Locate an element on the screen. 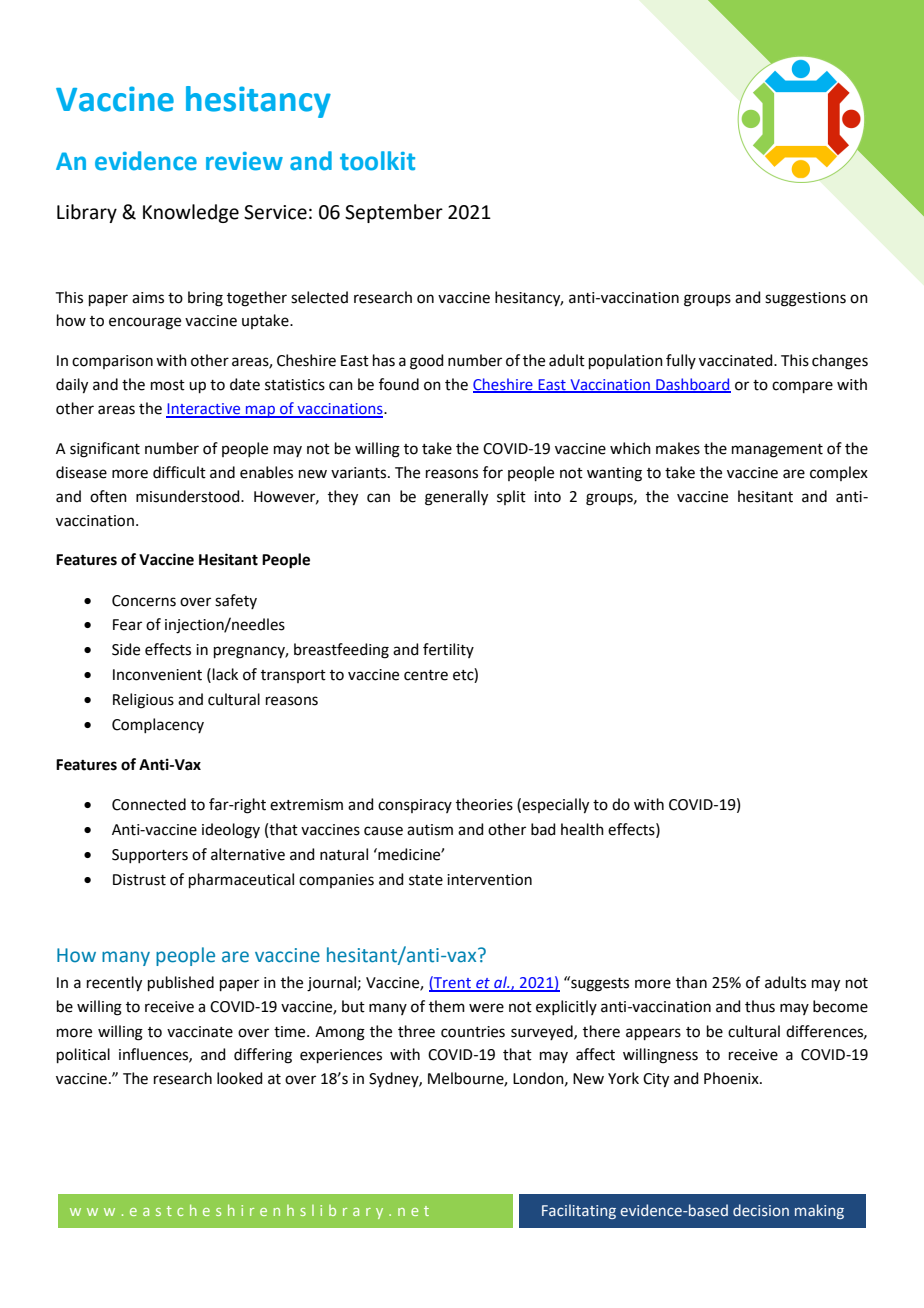 The image size is (924, 1308). Facilitating is located at coordinates (579, 1211).
